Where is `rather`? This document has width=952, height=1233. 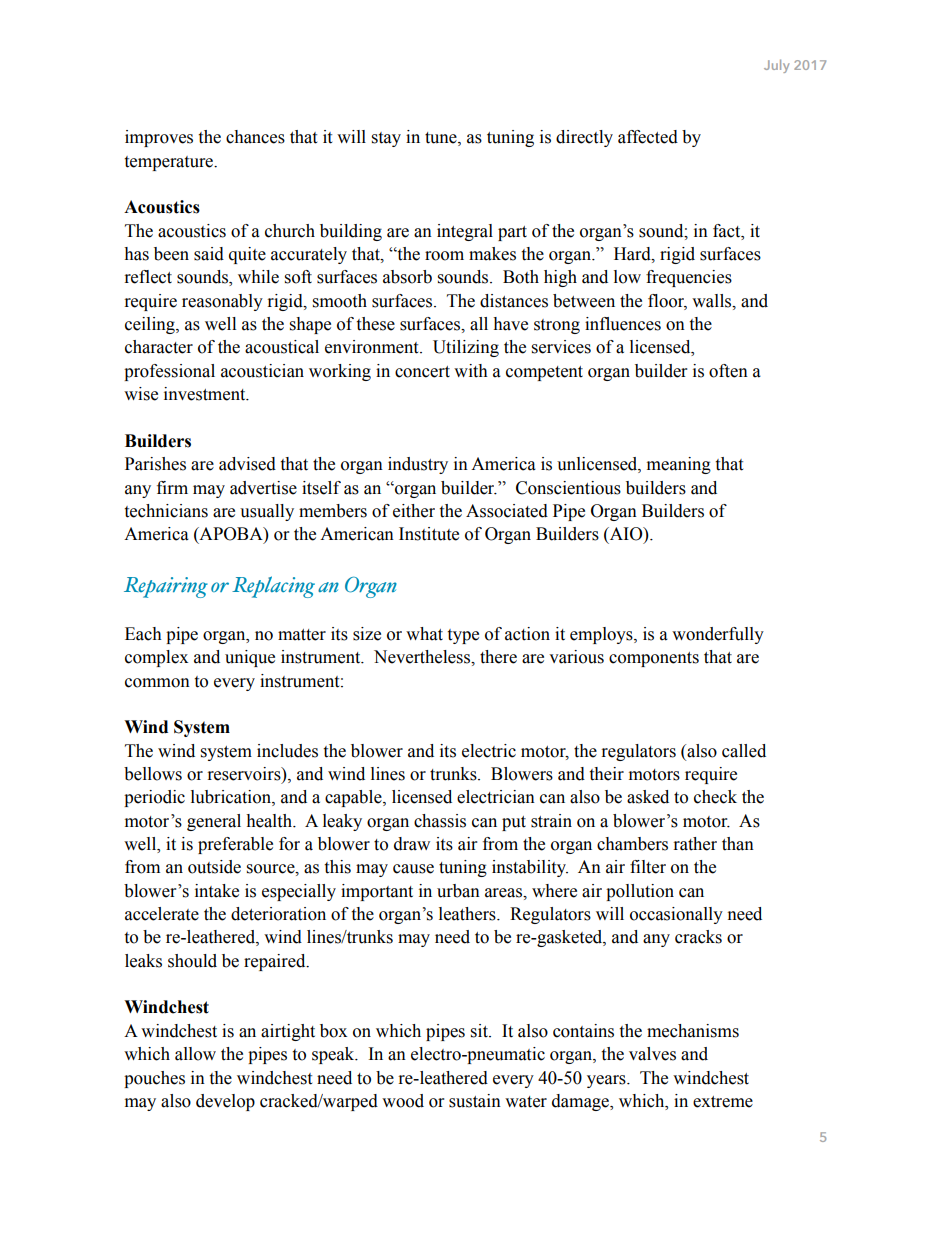
rather is located at coordinates (695, 844).
